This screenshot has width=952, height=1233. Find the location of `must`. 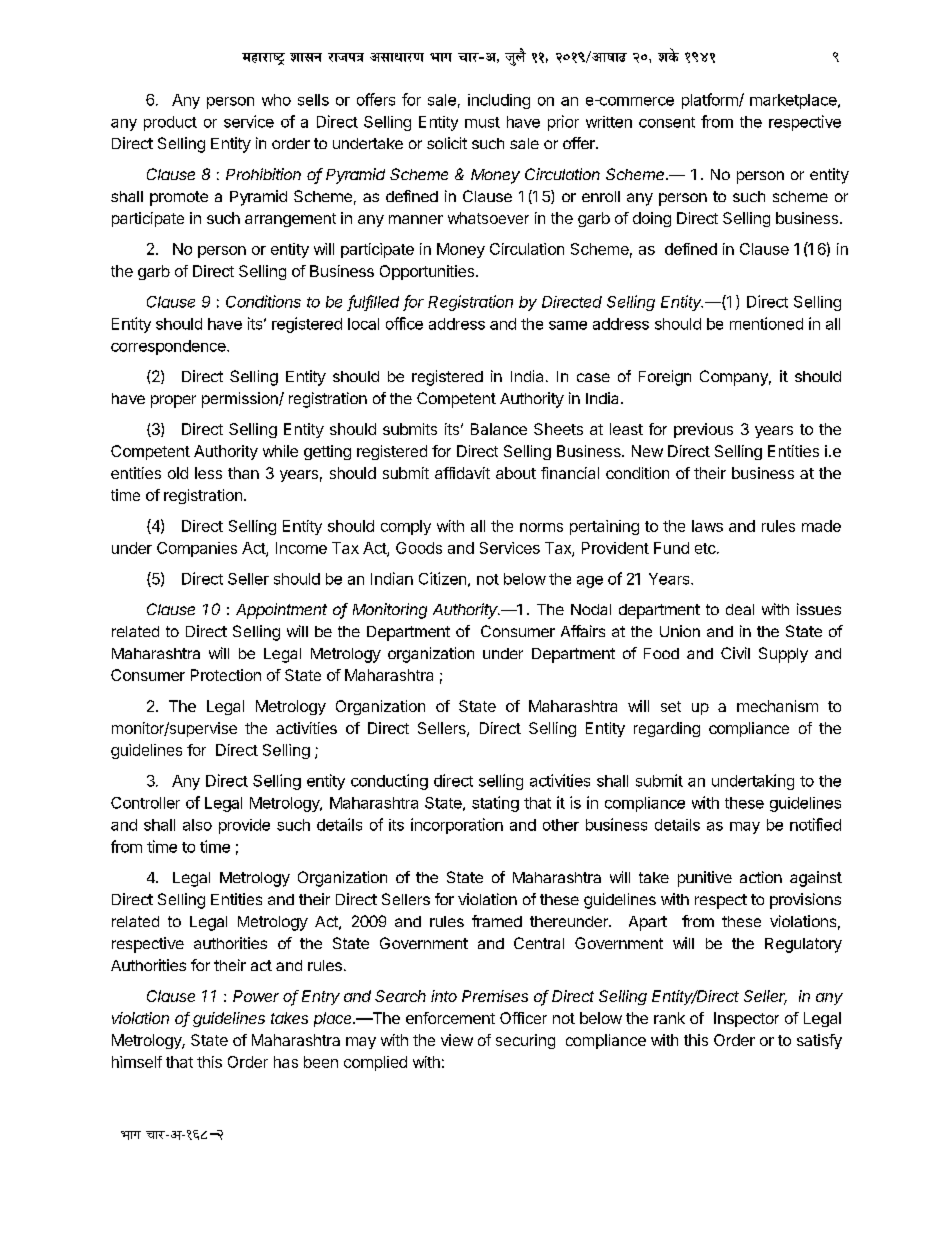

must is located at coordinates (482, 122).
